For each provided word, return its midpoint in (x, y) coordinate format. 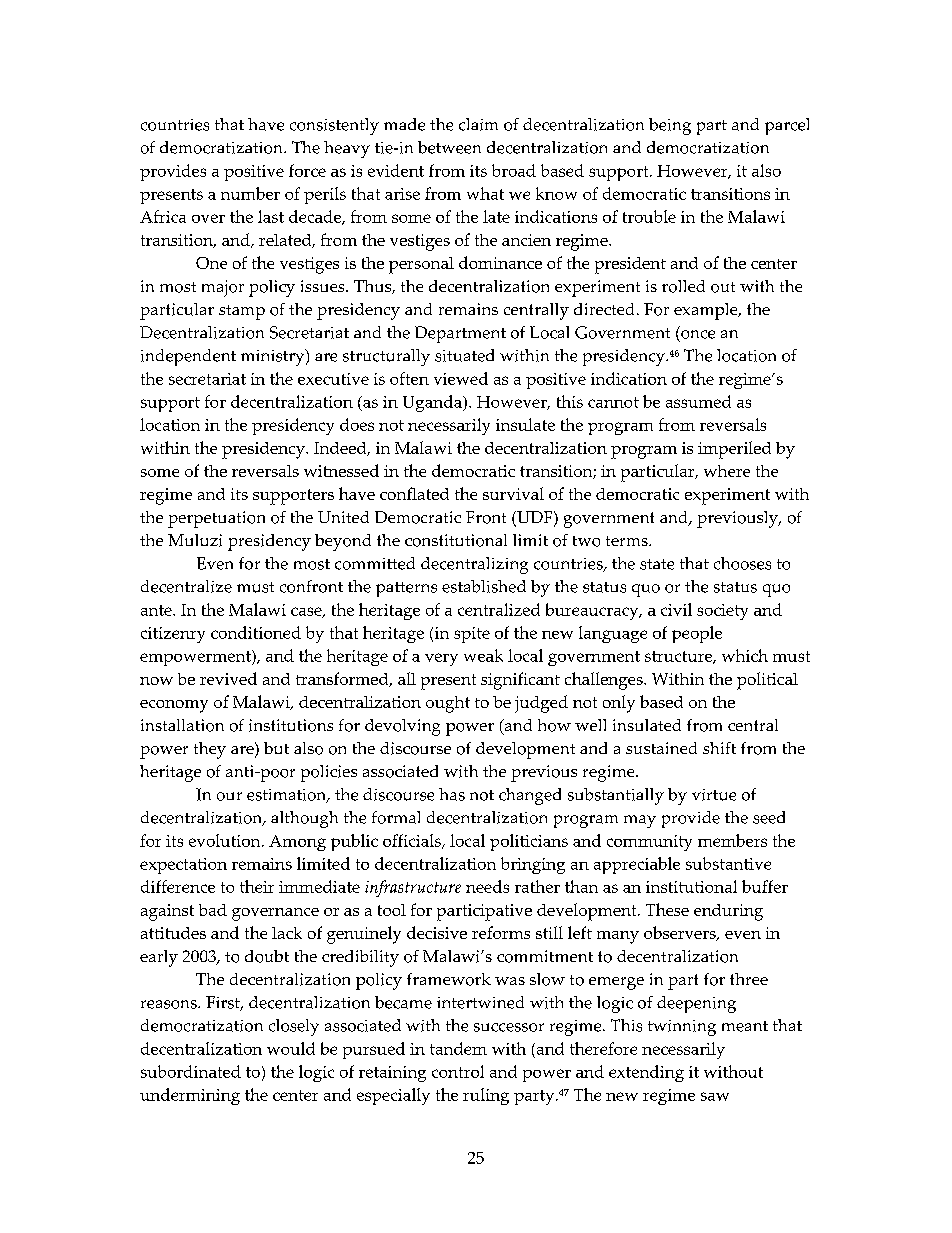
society (722, 612)
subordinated (191, 1071)
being (670, 126)
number (250, 193)
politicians (529, 842)
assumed (698, 401)
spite (472, 635)
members (732, 840)
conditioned (256, 632)
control (458, 1071)
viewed (461, 378)
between (449, 147)
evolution (226, 840)
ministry (274, 357)
